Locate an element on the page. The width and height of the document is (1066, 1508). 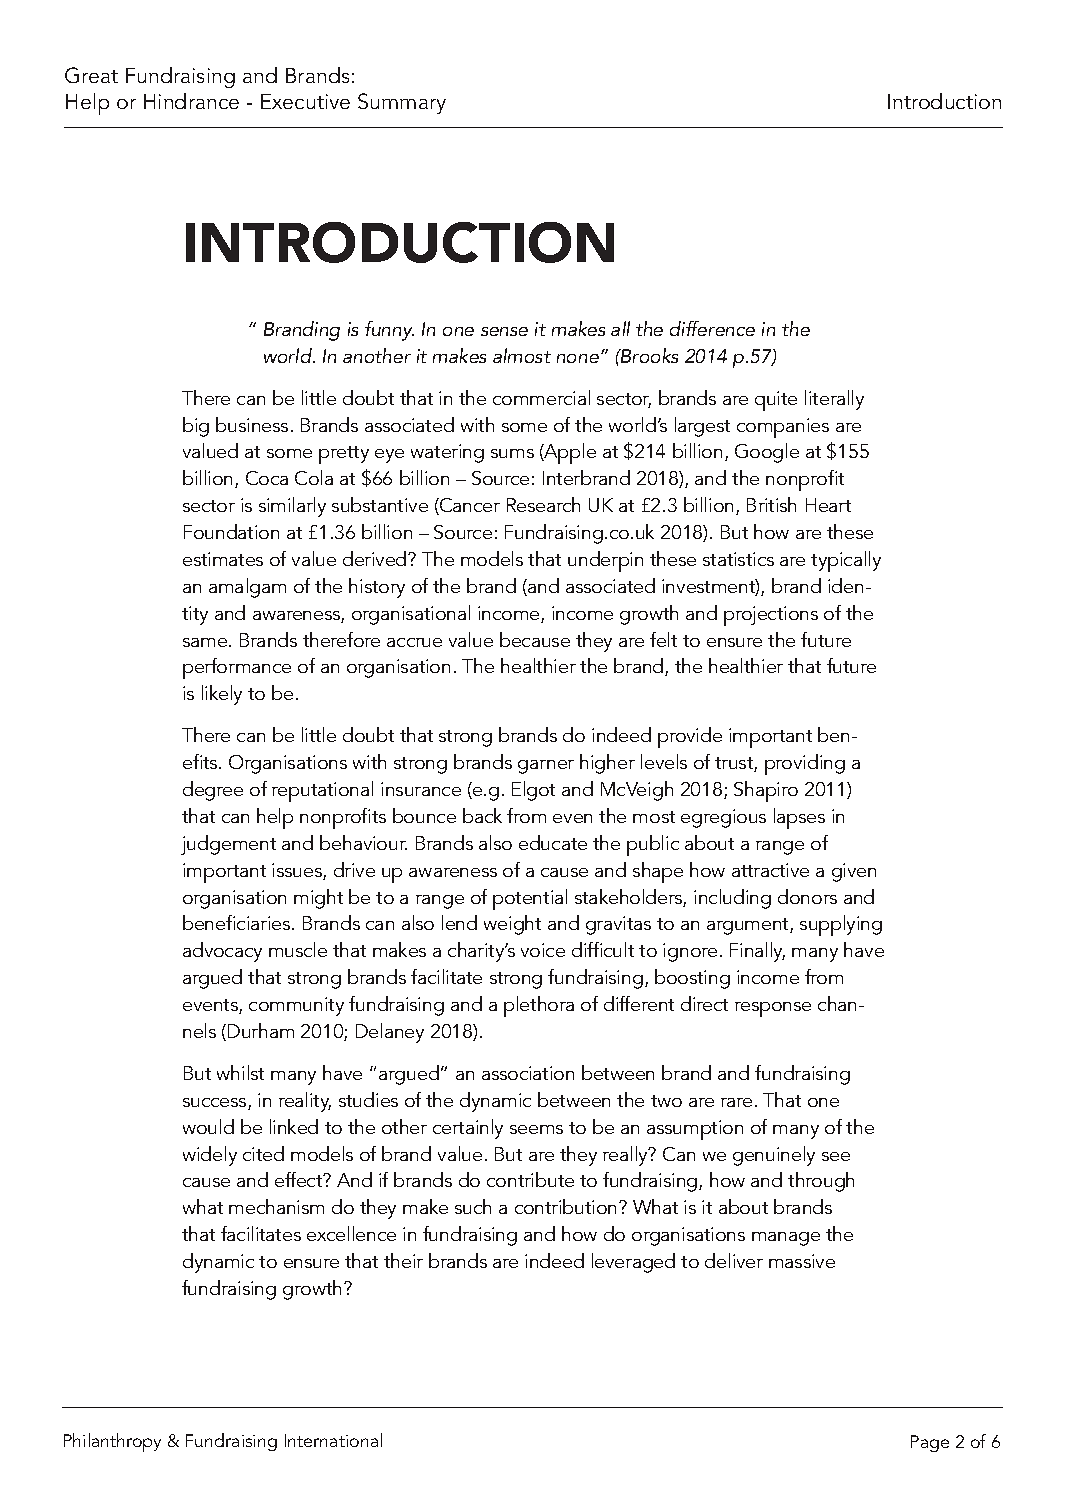
difference is located at coordinates (712, 328).
